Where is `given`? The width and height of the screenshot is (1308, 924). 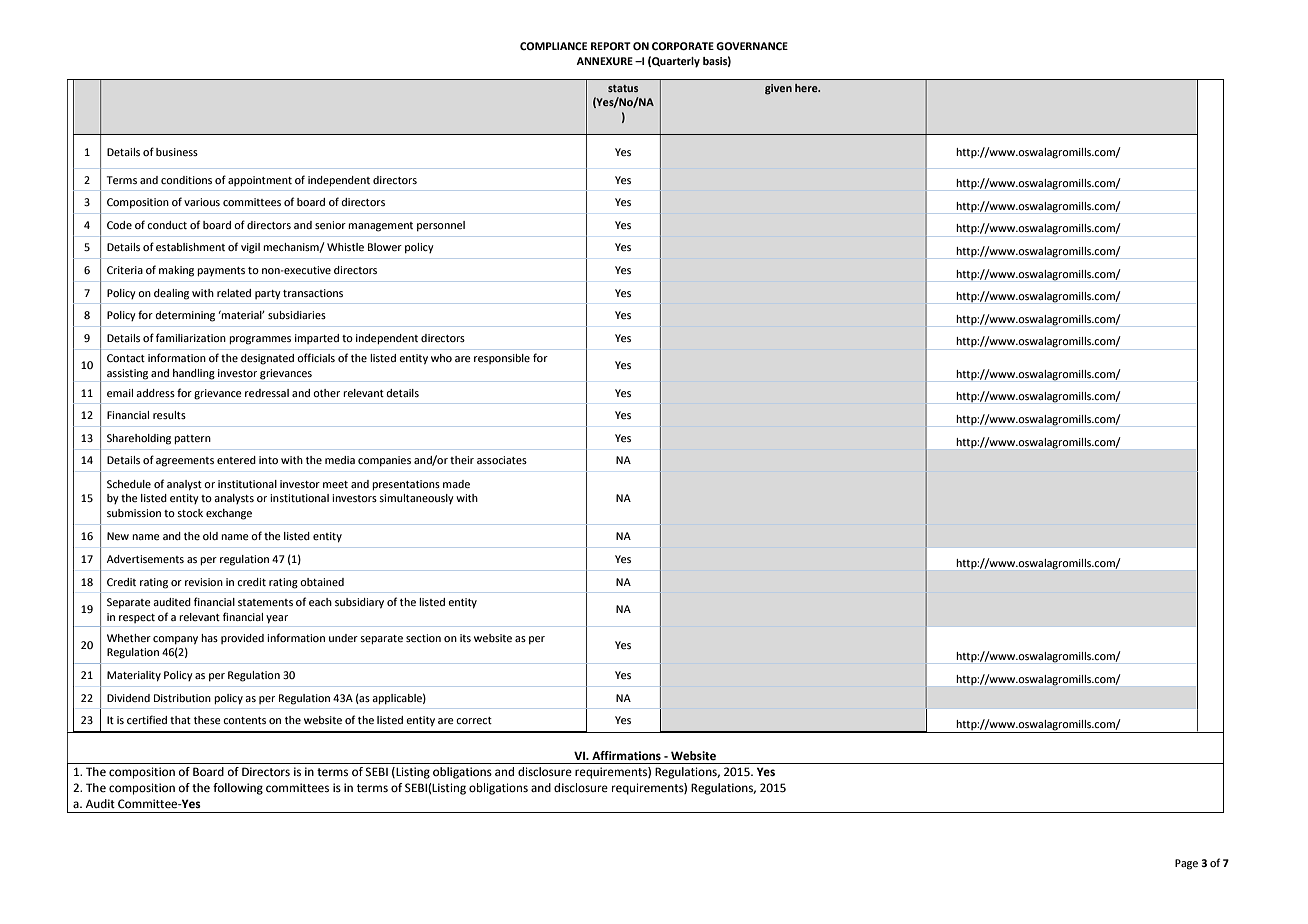
given is located at coordinates (778, 89).
